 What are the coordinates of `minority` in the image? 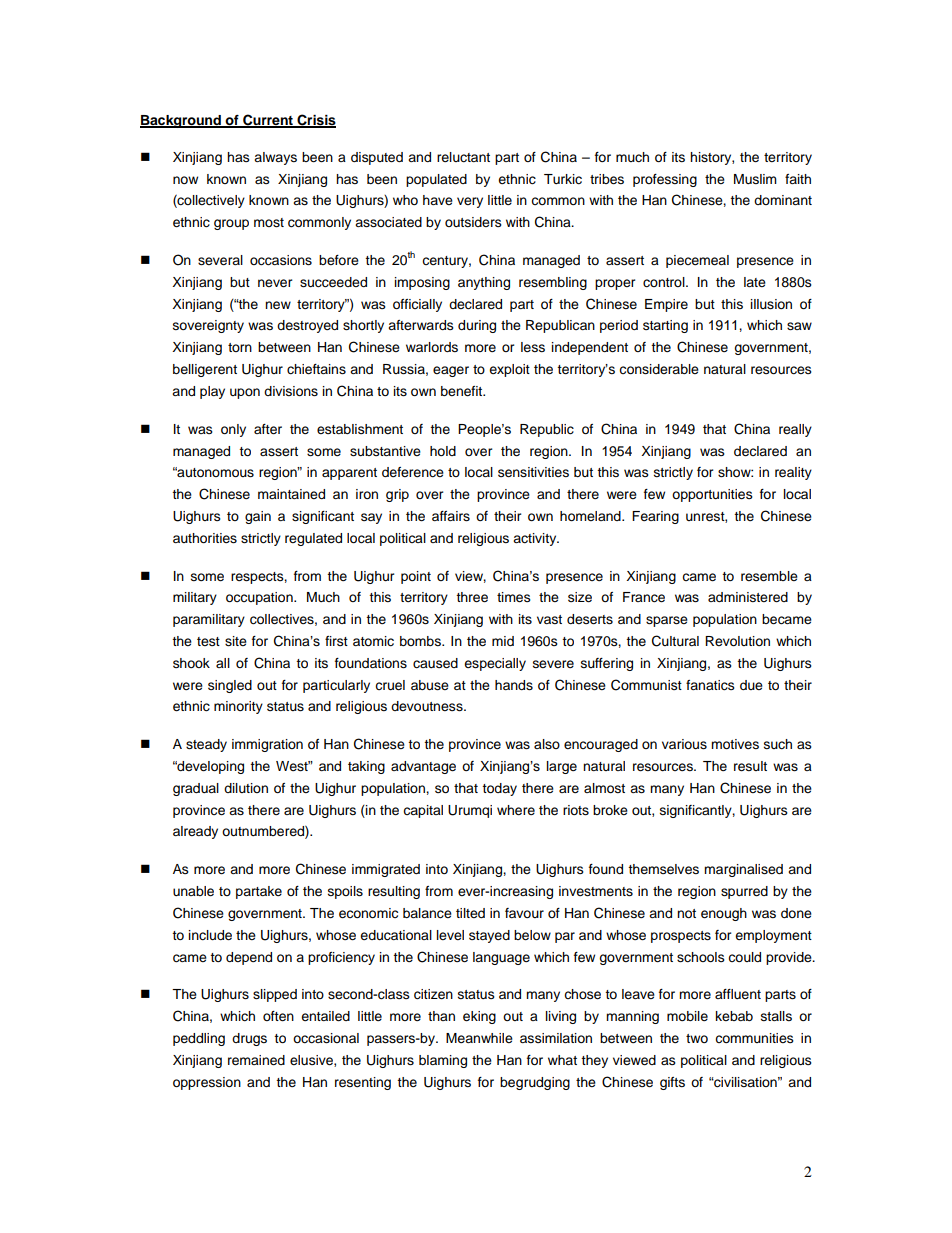 It's located at (238, 707).
